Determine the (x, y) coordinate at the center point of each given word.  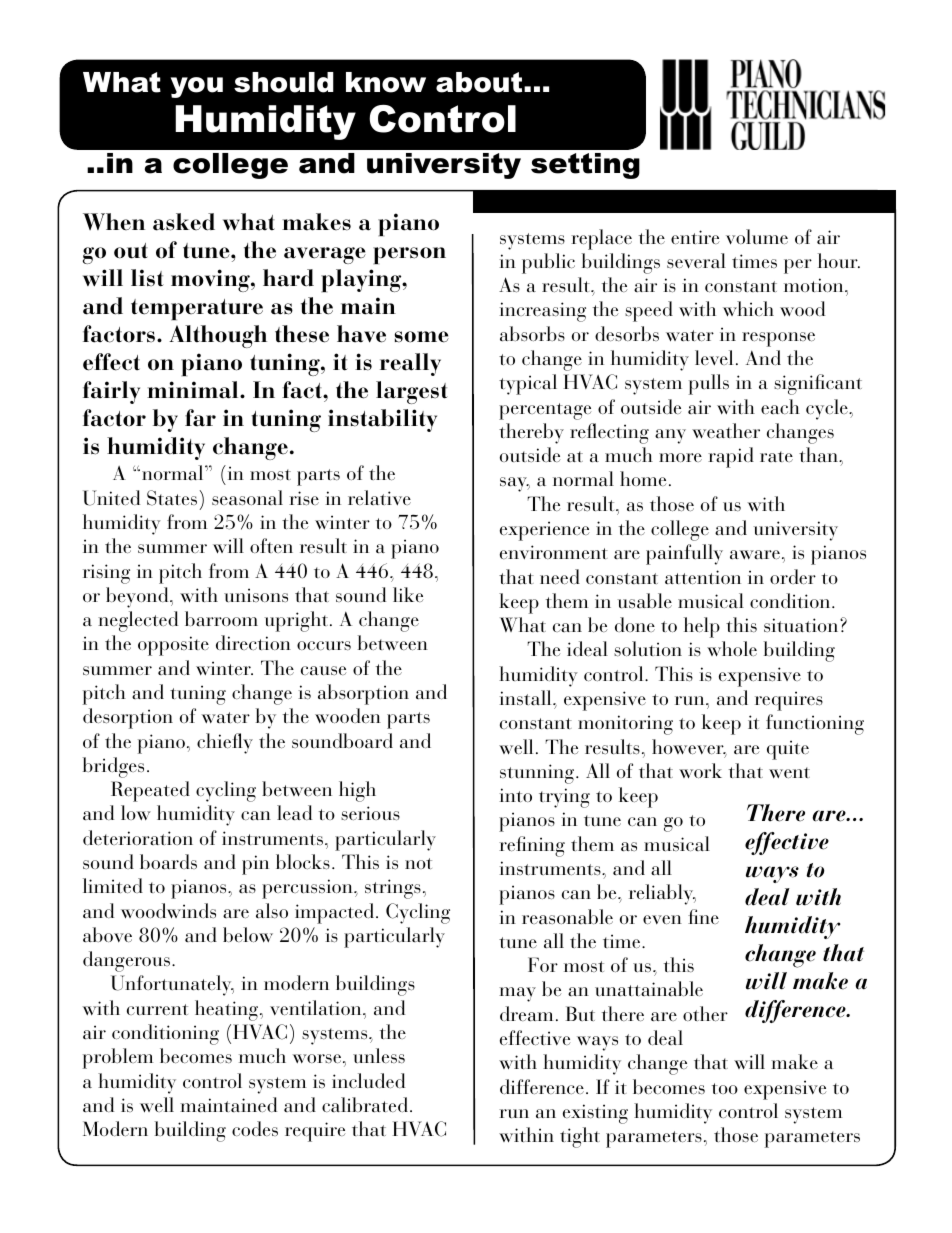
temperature (197, 309)
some (422, 337)
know (386, 82)
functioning (815, 724)
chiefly (225, 743)
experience (544, 531)
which (748, 308)
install (526, 697)
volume (757, 236)
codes (255, 1128)
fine (703, 916)
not (418, 863)
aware (755, 555)
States (172, 498)
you (197, 87)
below (248, 934)
